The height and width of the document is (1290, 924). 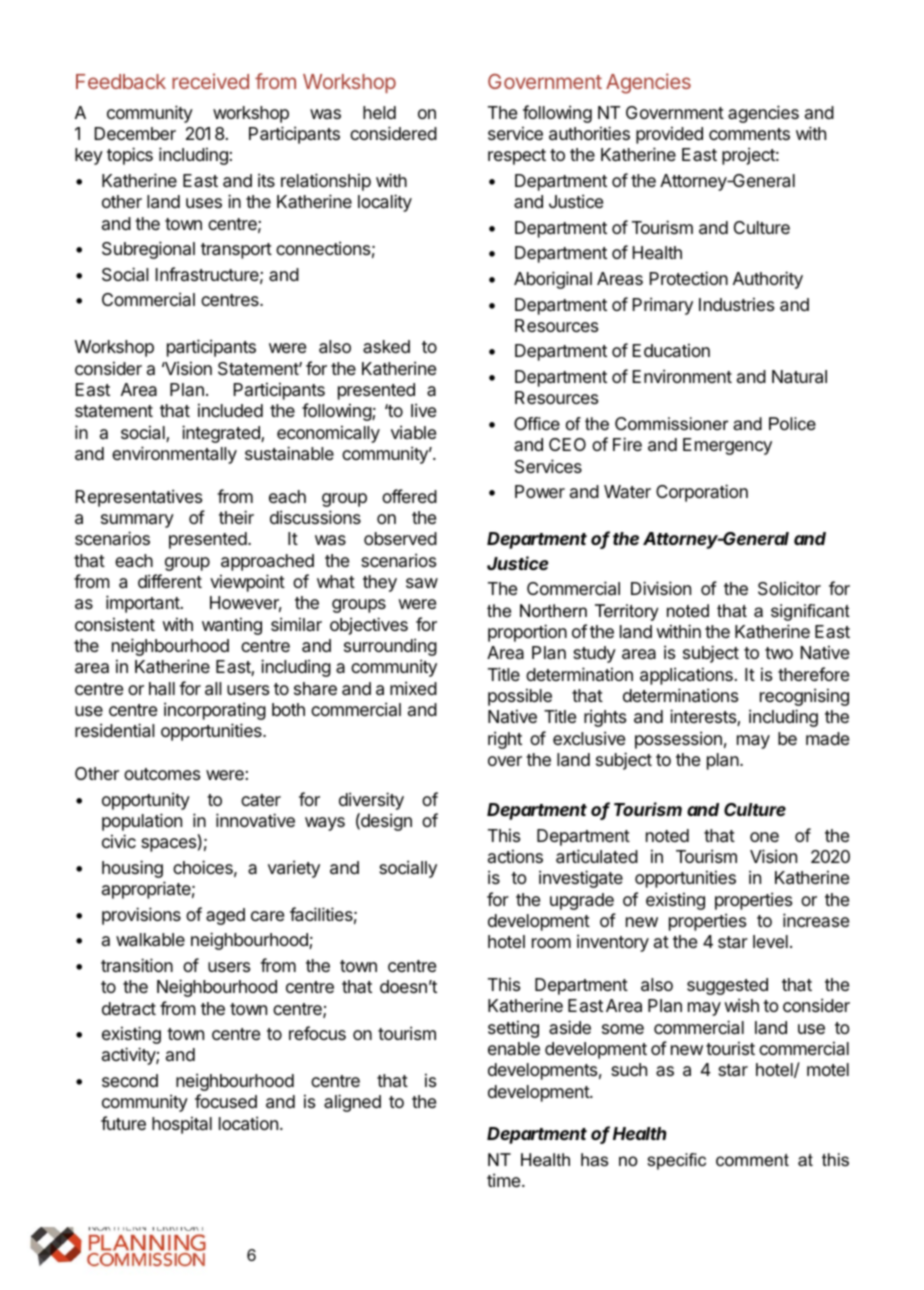 I want to click on time, so click(x=505, y=1180).
